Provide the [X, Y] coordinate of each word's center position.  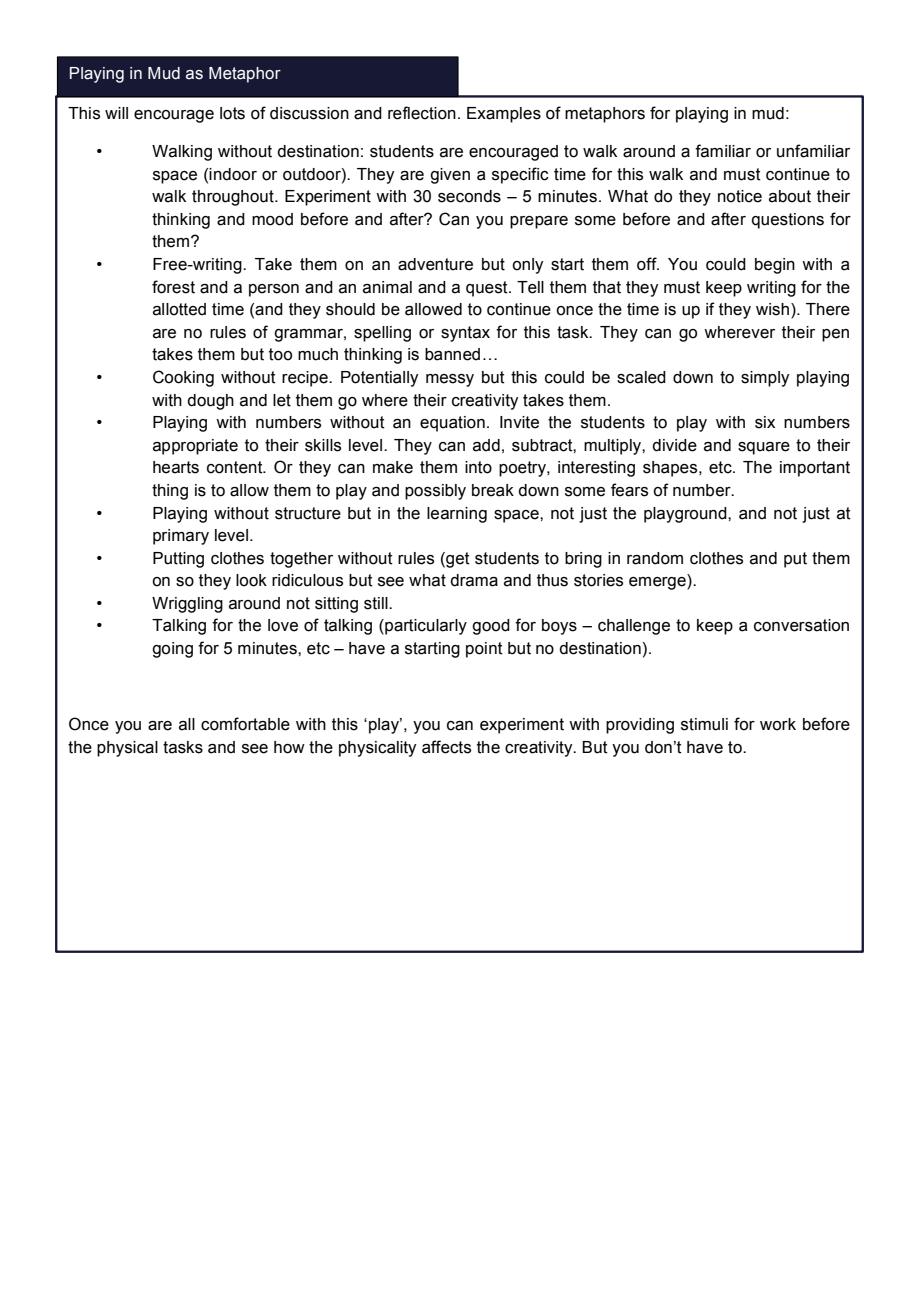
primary [181, 537]
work [778, 724]
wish [772, 309]
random [655, 558]
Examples [504, 115]
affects [446, 747]
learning [457, 515]
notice [740, 196]
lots [232, 113]
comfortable [245, 724]
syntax [465, 334]
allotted [179, 309]
